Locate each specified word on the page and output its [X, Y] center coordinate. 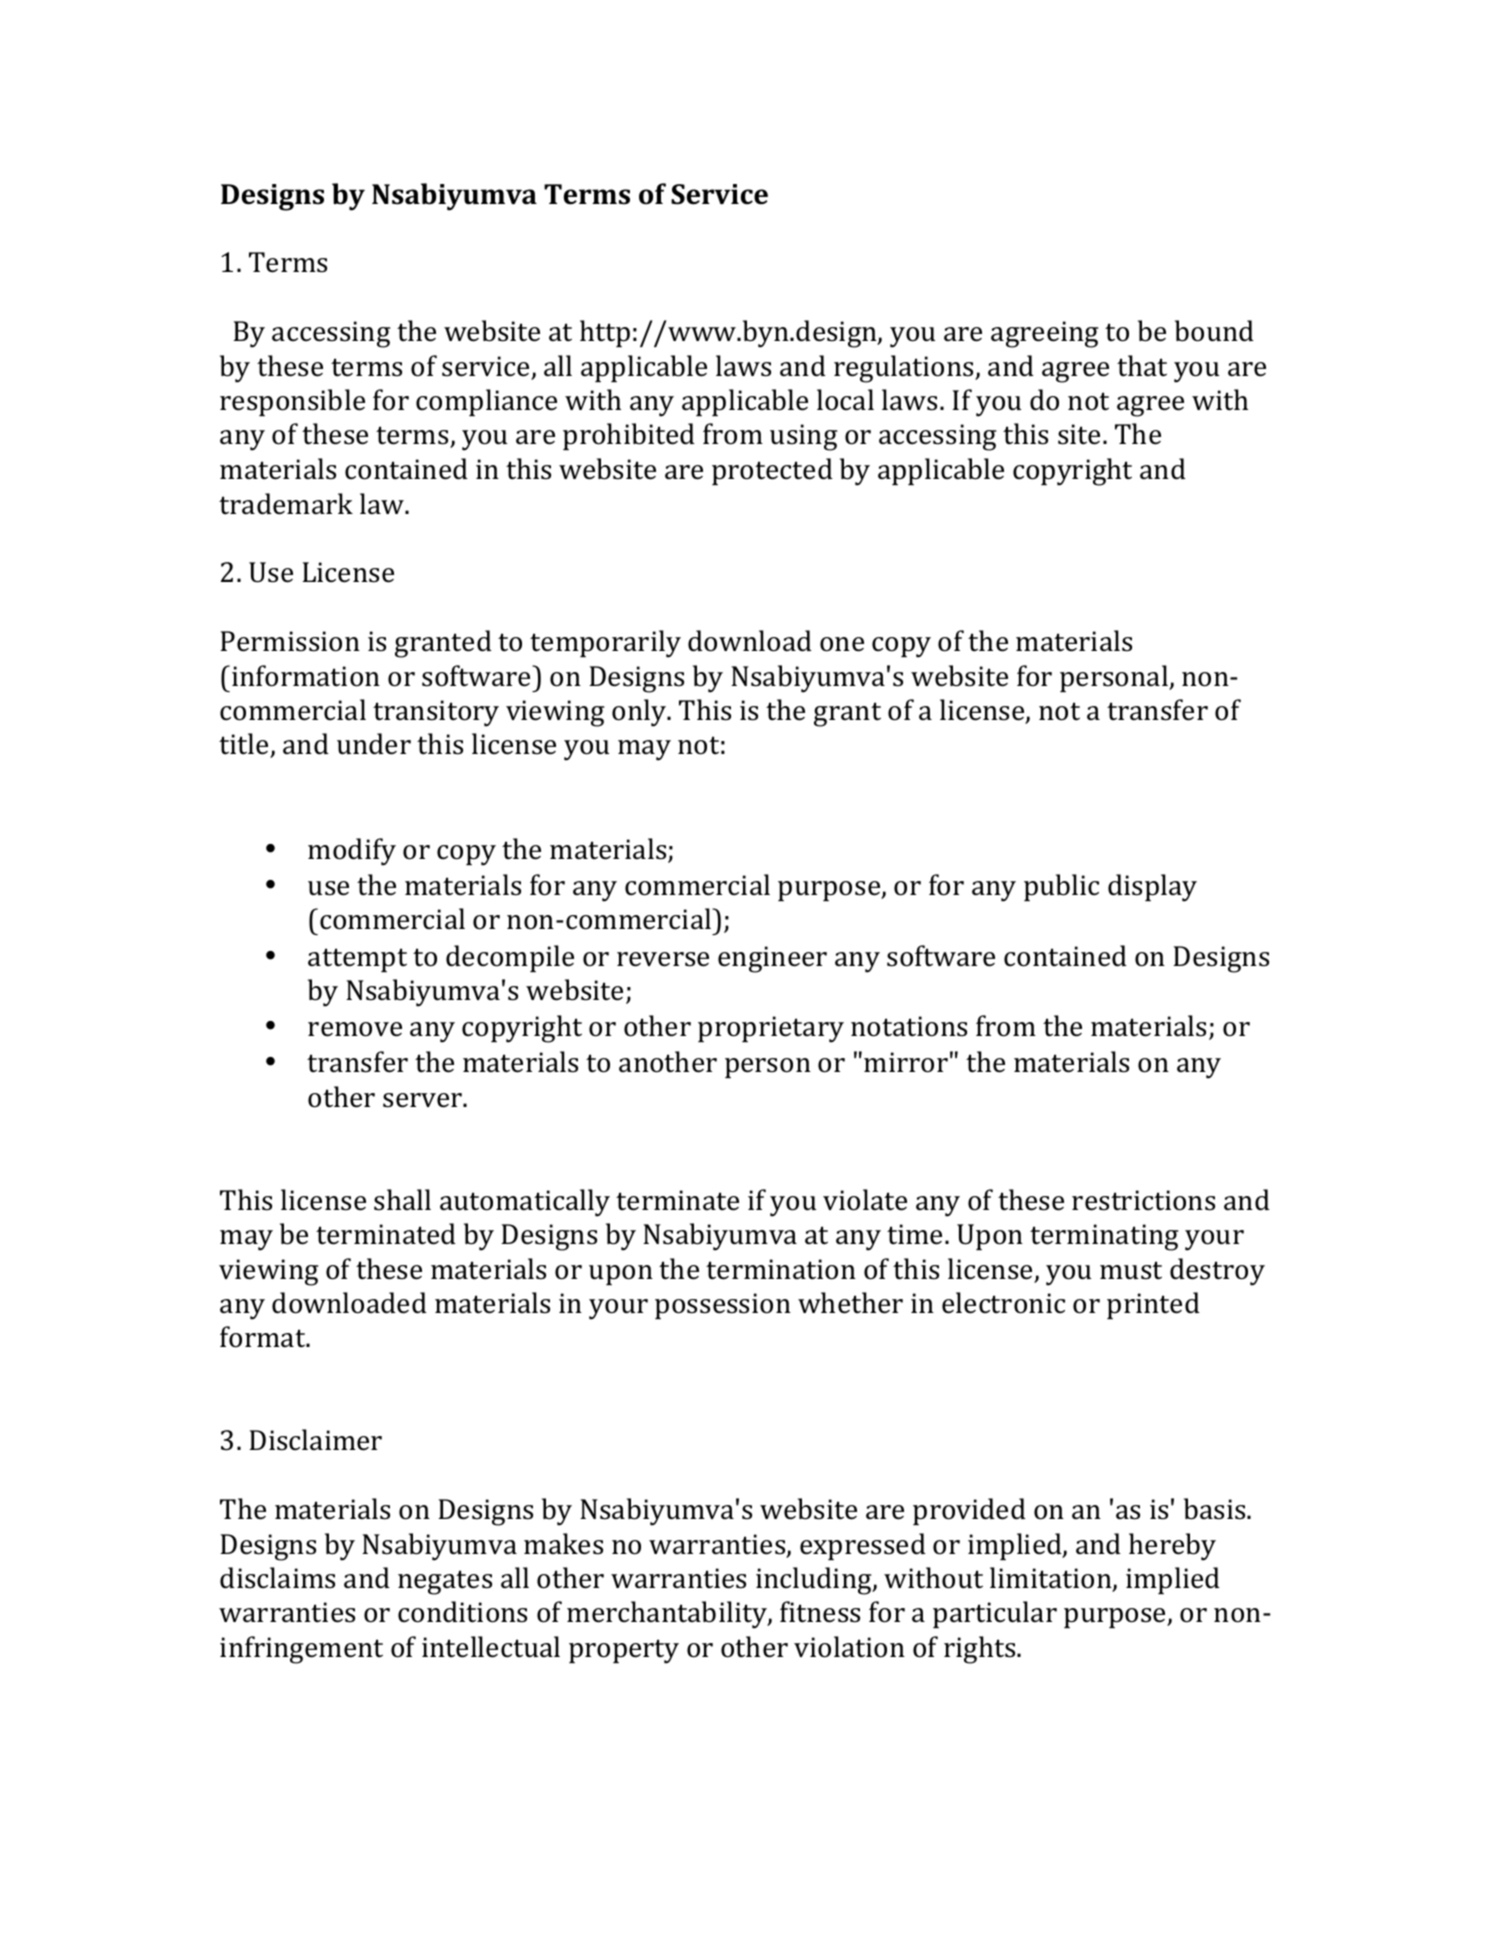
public [1061, 887]
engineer [772, 959]
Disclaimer [315, 1440]
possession [723, 1306]
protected [772, 471]
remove [355, 1029]
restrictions [1143, 1200]
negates [445, 1582]
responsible [292, 402]
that [1142, 366]
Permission [290, 641]
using [803, 437]
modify [352, 852]
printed [1153, 1305]
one [842, 644]
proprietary [771, 1029]
